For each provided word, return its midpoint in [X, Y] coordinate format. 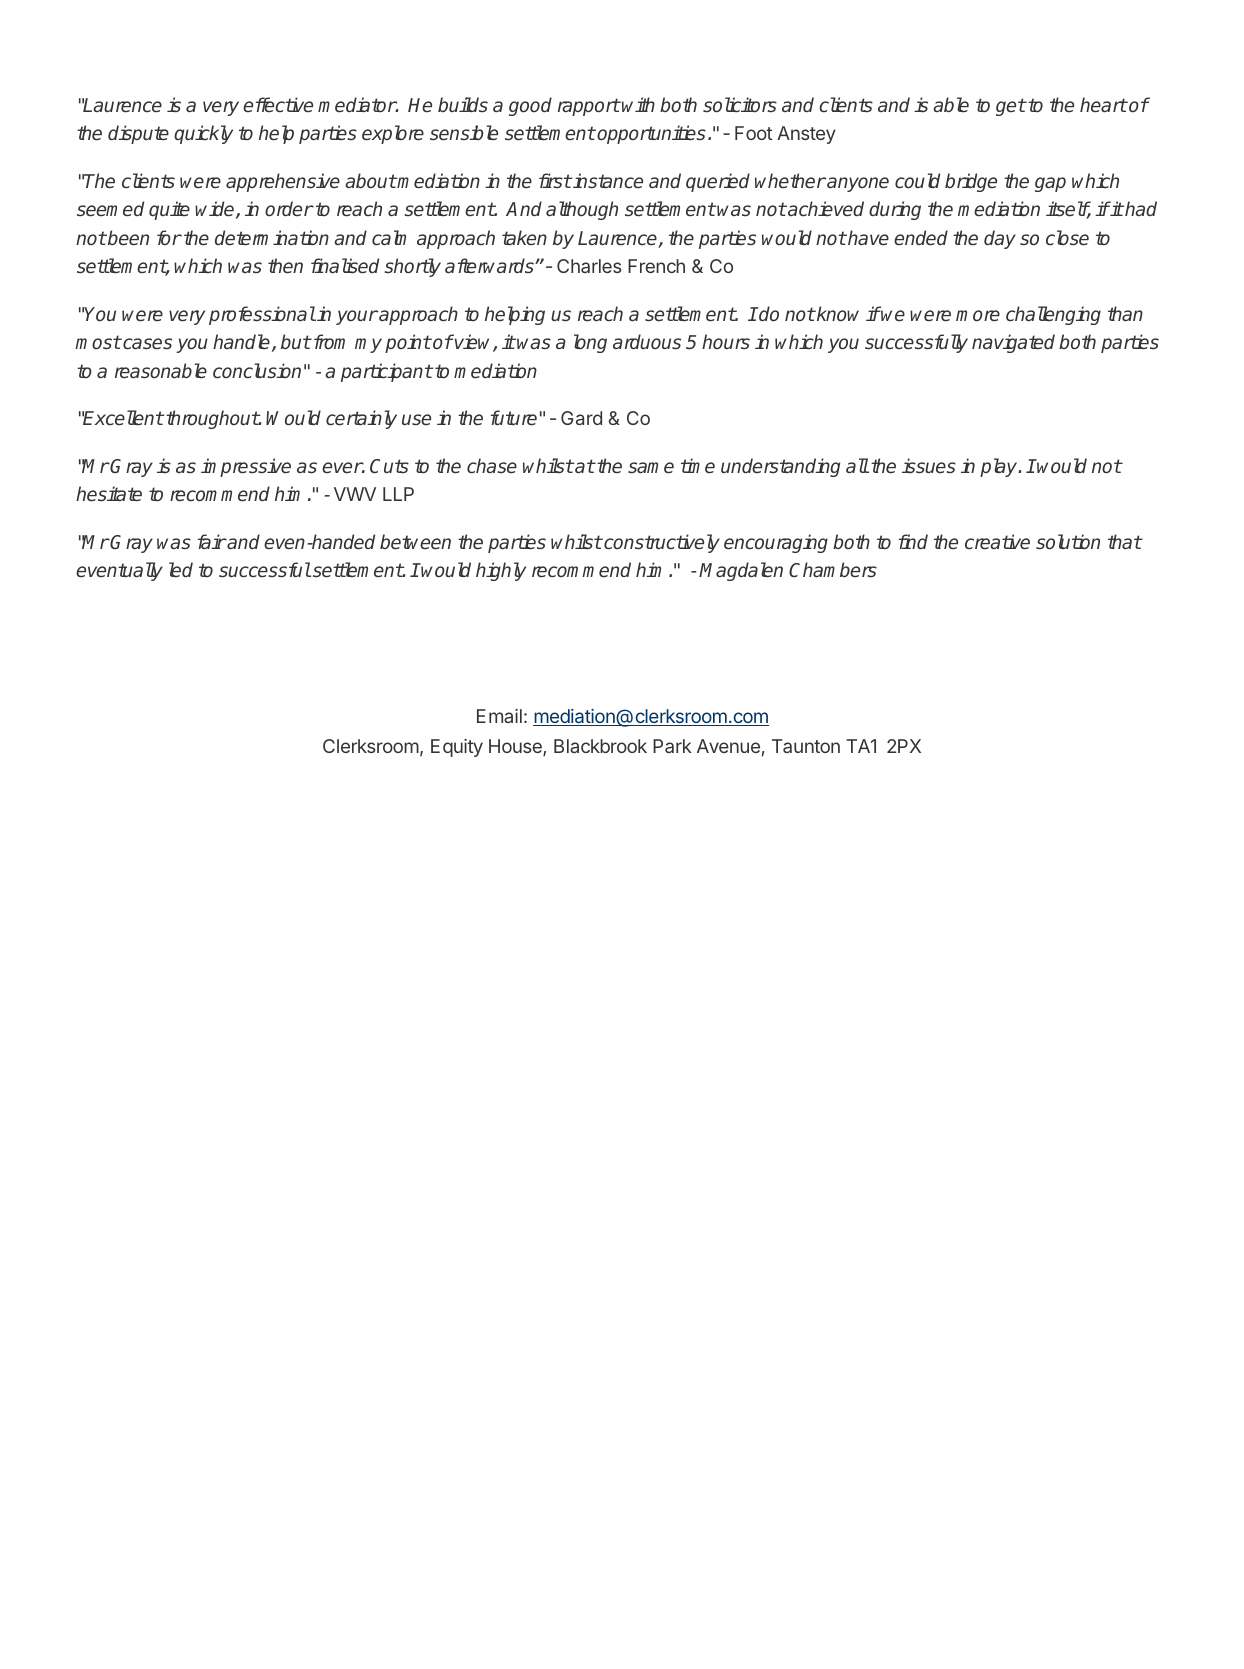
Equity [457, 748]
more [978, 316]
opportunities [651, 134]
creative [997, 542]
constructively [661, 543]
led [181, 570]
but [296, 341]
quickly [203, 134]
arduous [647, 342]
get [1011, 107]
